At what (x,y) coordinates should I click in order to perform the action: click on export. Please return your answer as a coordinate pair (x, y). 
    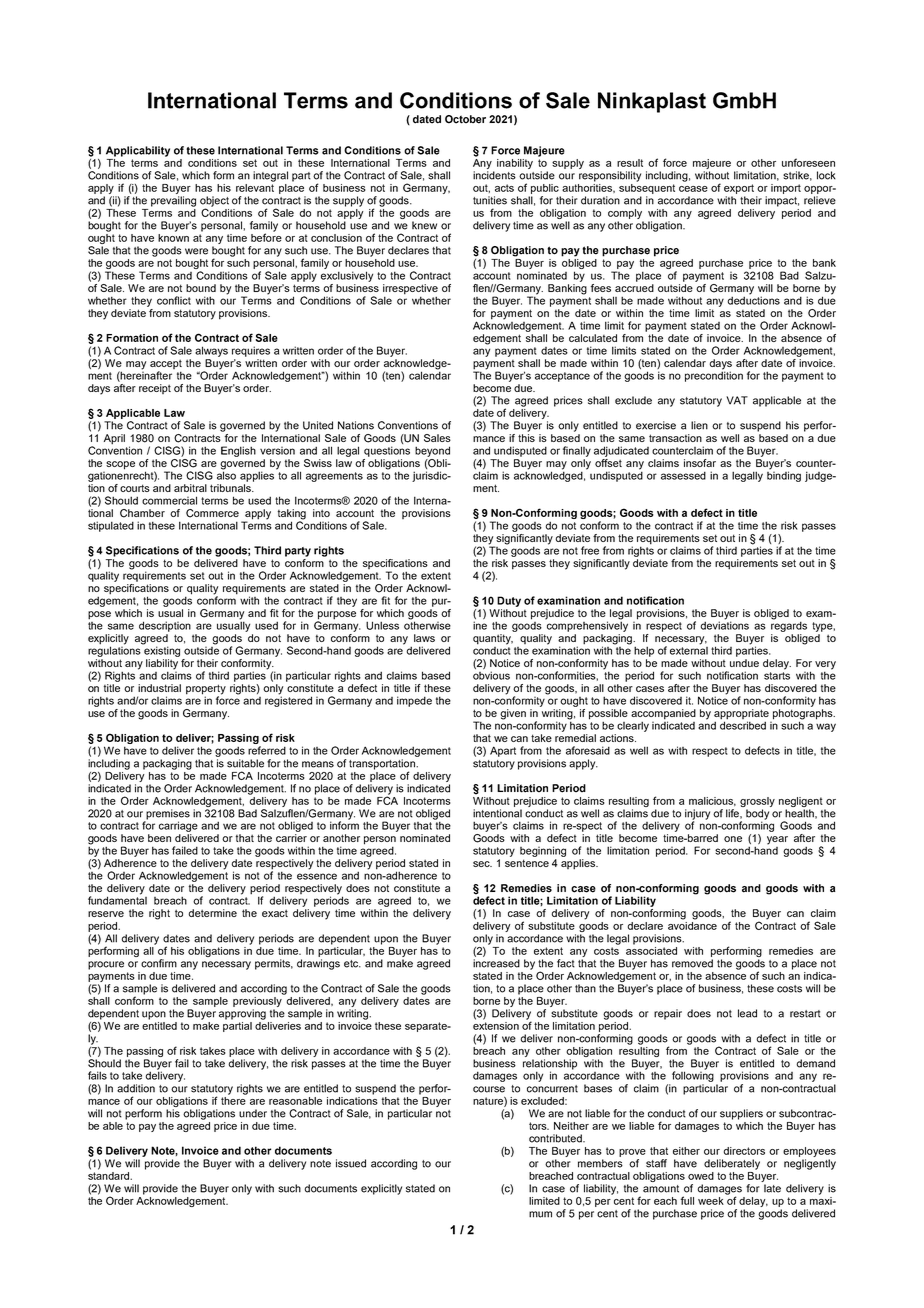
    Looking at the image, I should click on (739, 189).
